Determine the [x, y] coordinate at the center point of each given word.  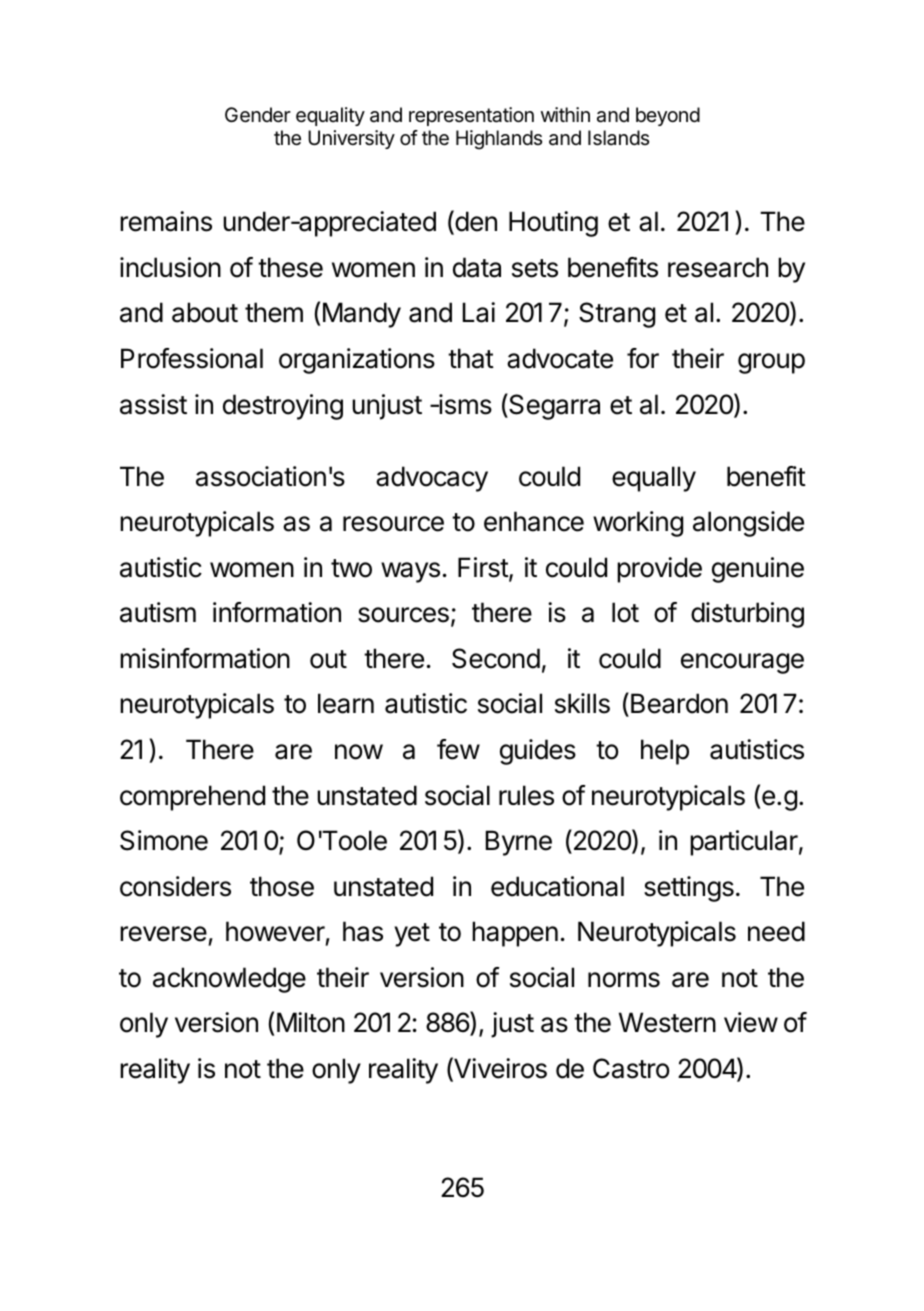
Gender [258, 115]
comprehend [192, 798]
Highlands [499, 140]
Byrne [519, 843]
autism [158, 612]
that [471, 358]
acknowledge [229, 980]
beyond [668, 116]
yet [412, 935]
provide [659, 570]
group [771, 363]
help [665, 752]
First [484, 568]
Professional [192, 358]
